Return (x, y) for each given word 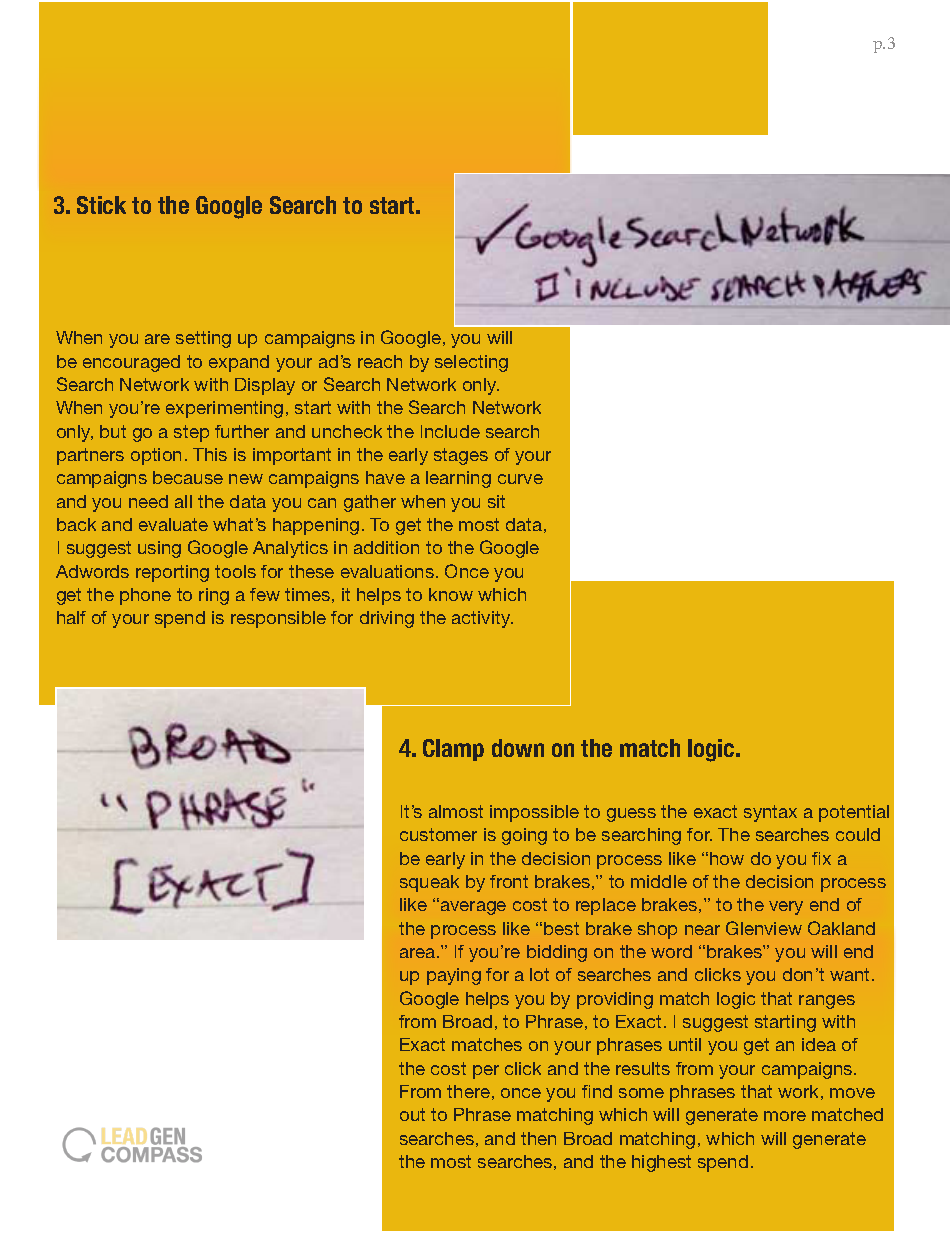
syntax (770, 813)
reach (380, 361)
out (412, 1114)
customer (438, 834)
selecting (471, 363)
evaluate (173, 524)
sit (496, 501)
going (524, 836)
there (468, 1091)
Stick (101, 205)
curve (520, 479)
